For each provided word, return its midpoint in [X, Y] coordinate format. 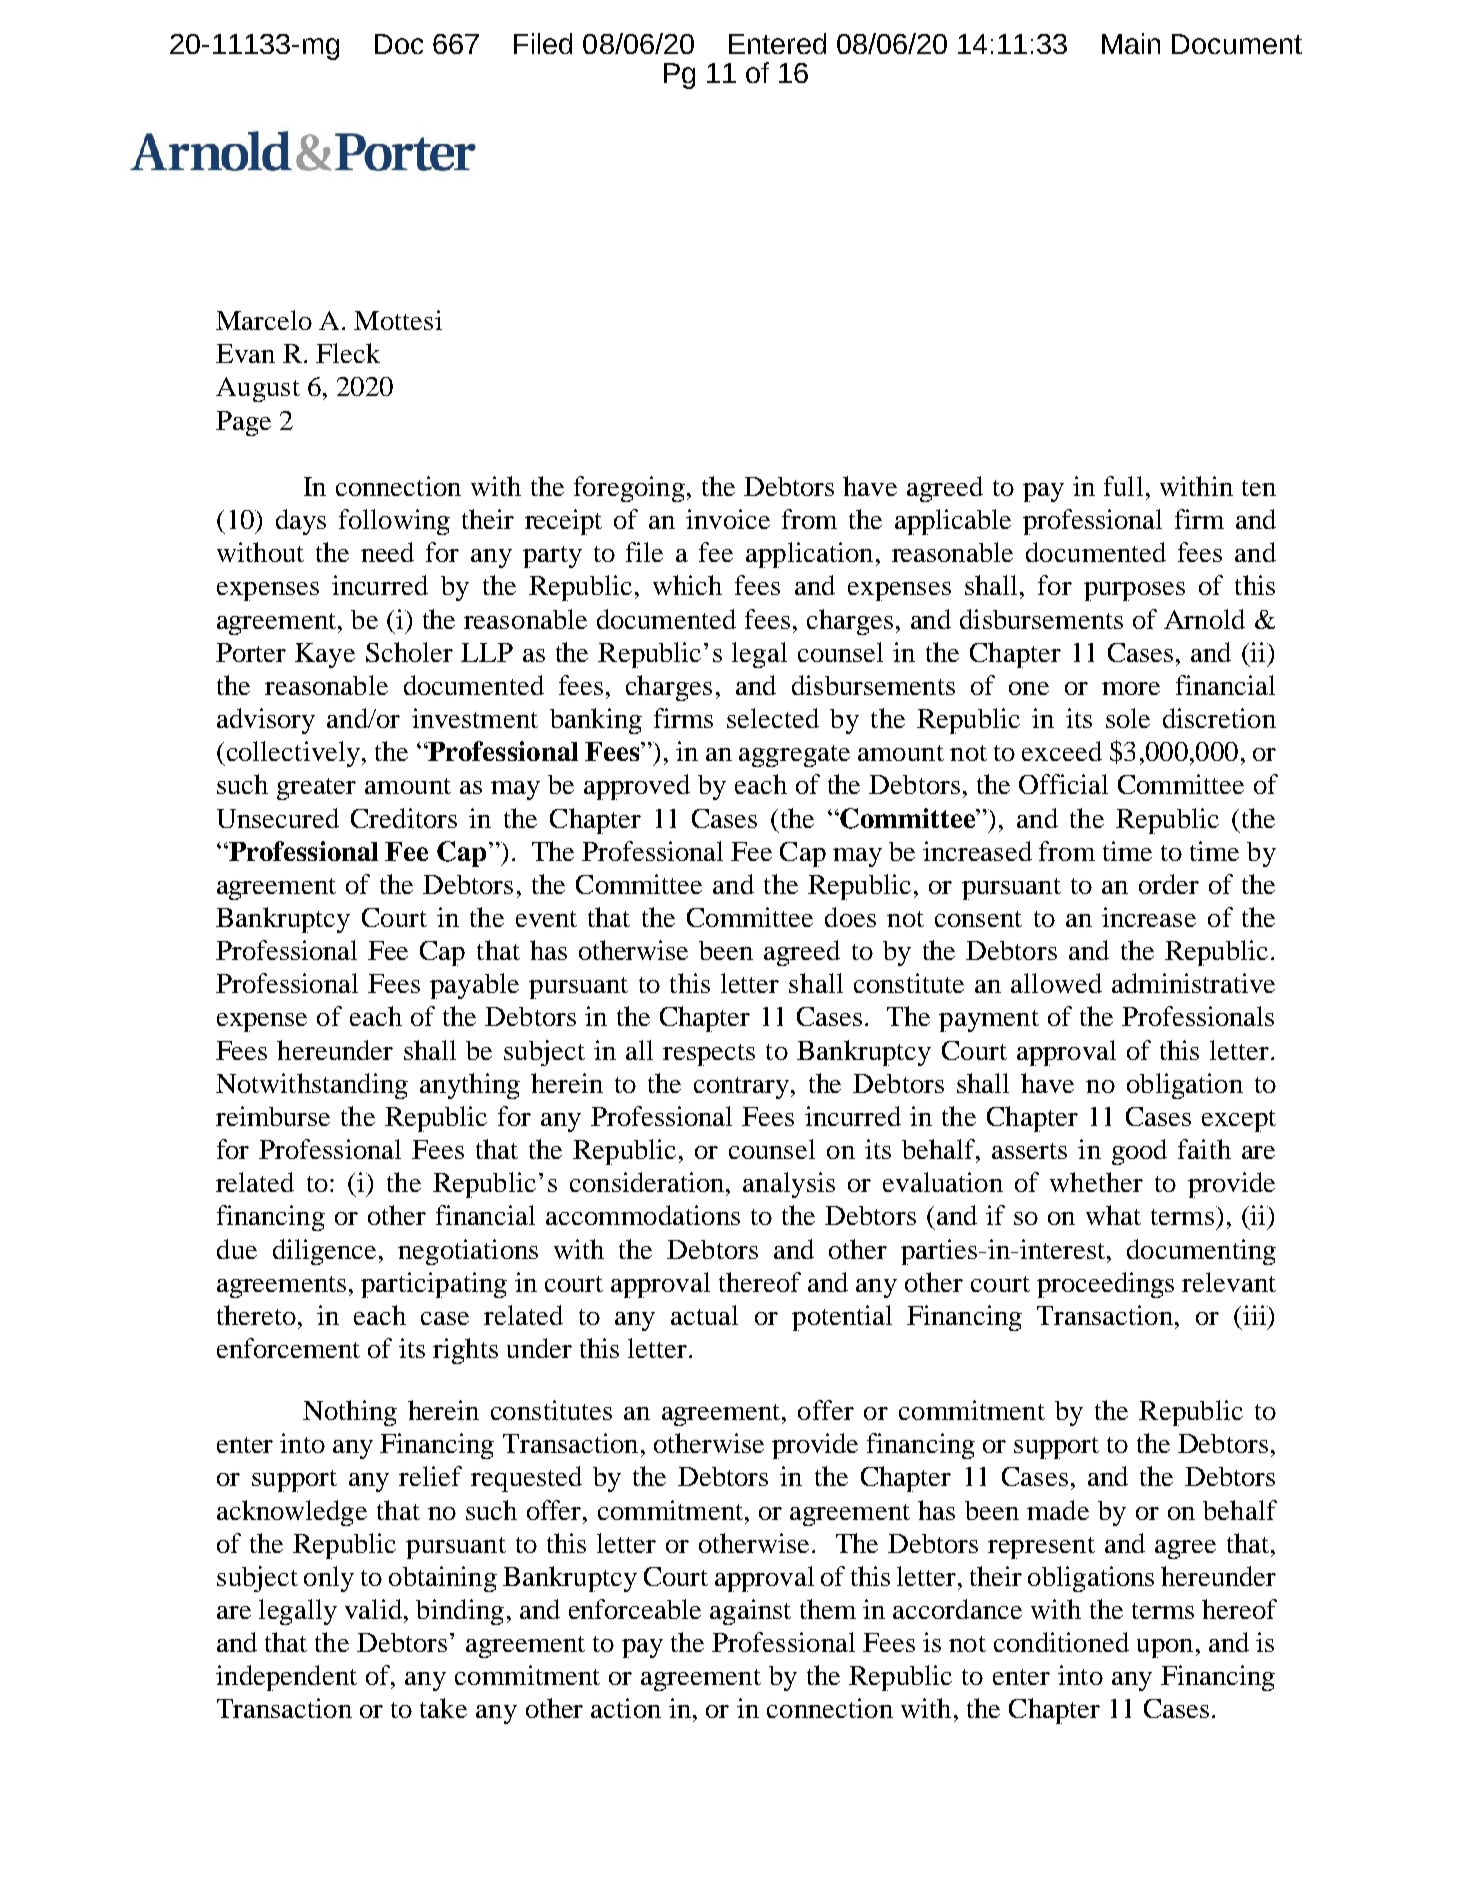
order [1169, 884]
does [850, 917]
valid [373, 1609]
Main [1131, 43]
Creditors [404, 818]
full [1123, 486]
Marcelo [264, 320]
